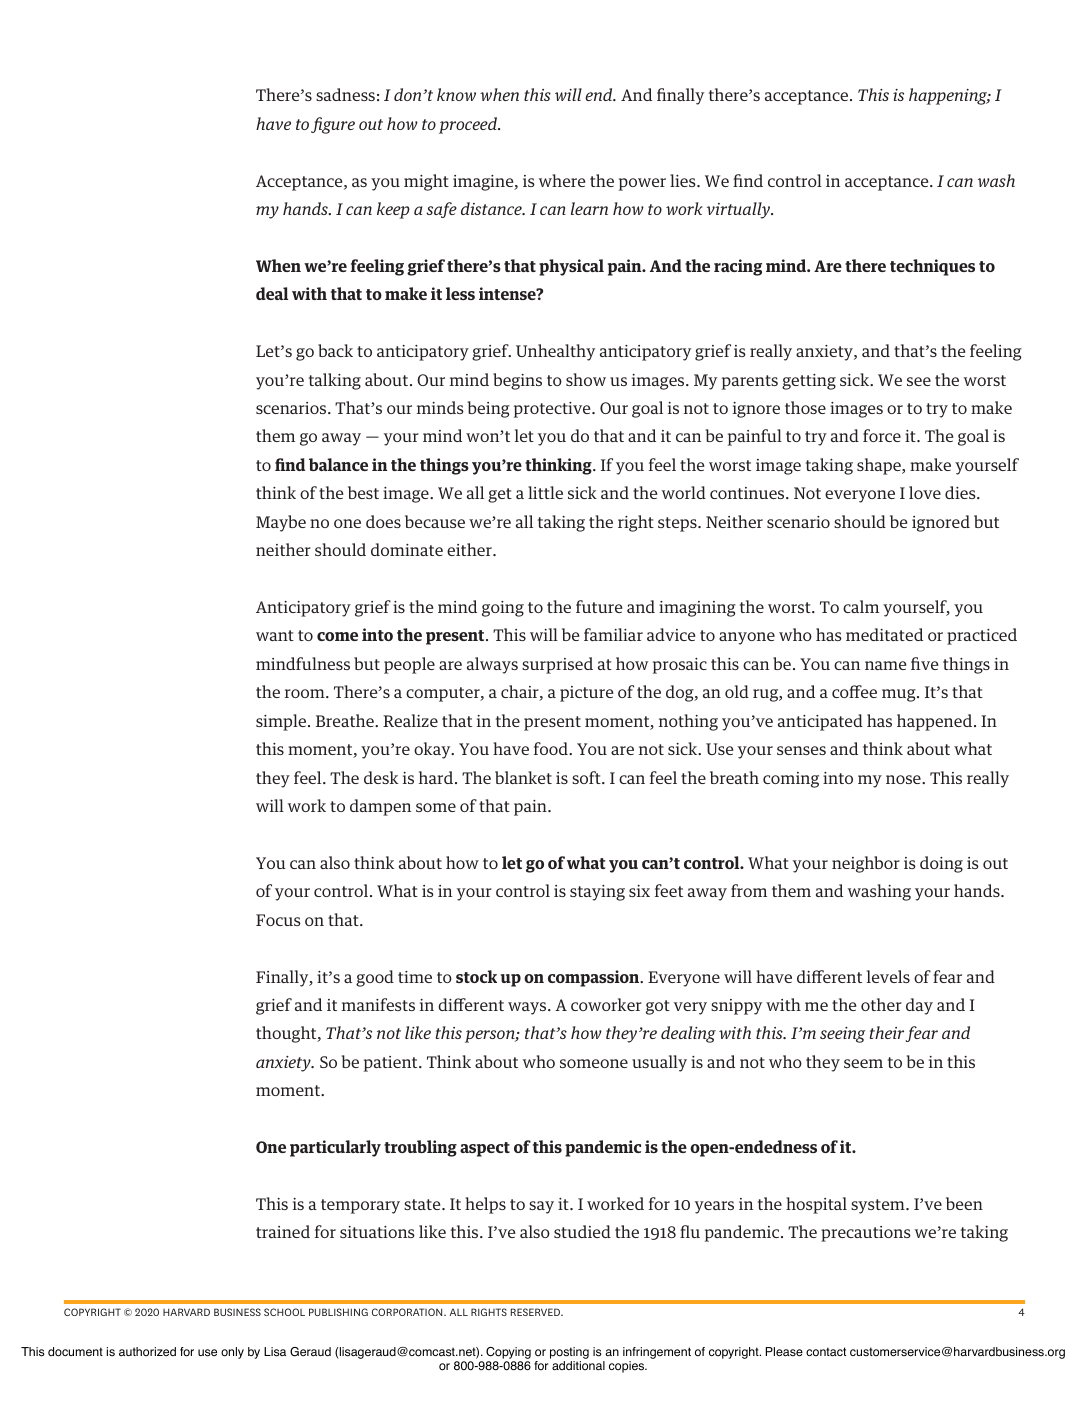 The image size is (1087, 1407). I want to click on balance, so click(338, 464).
